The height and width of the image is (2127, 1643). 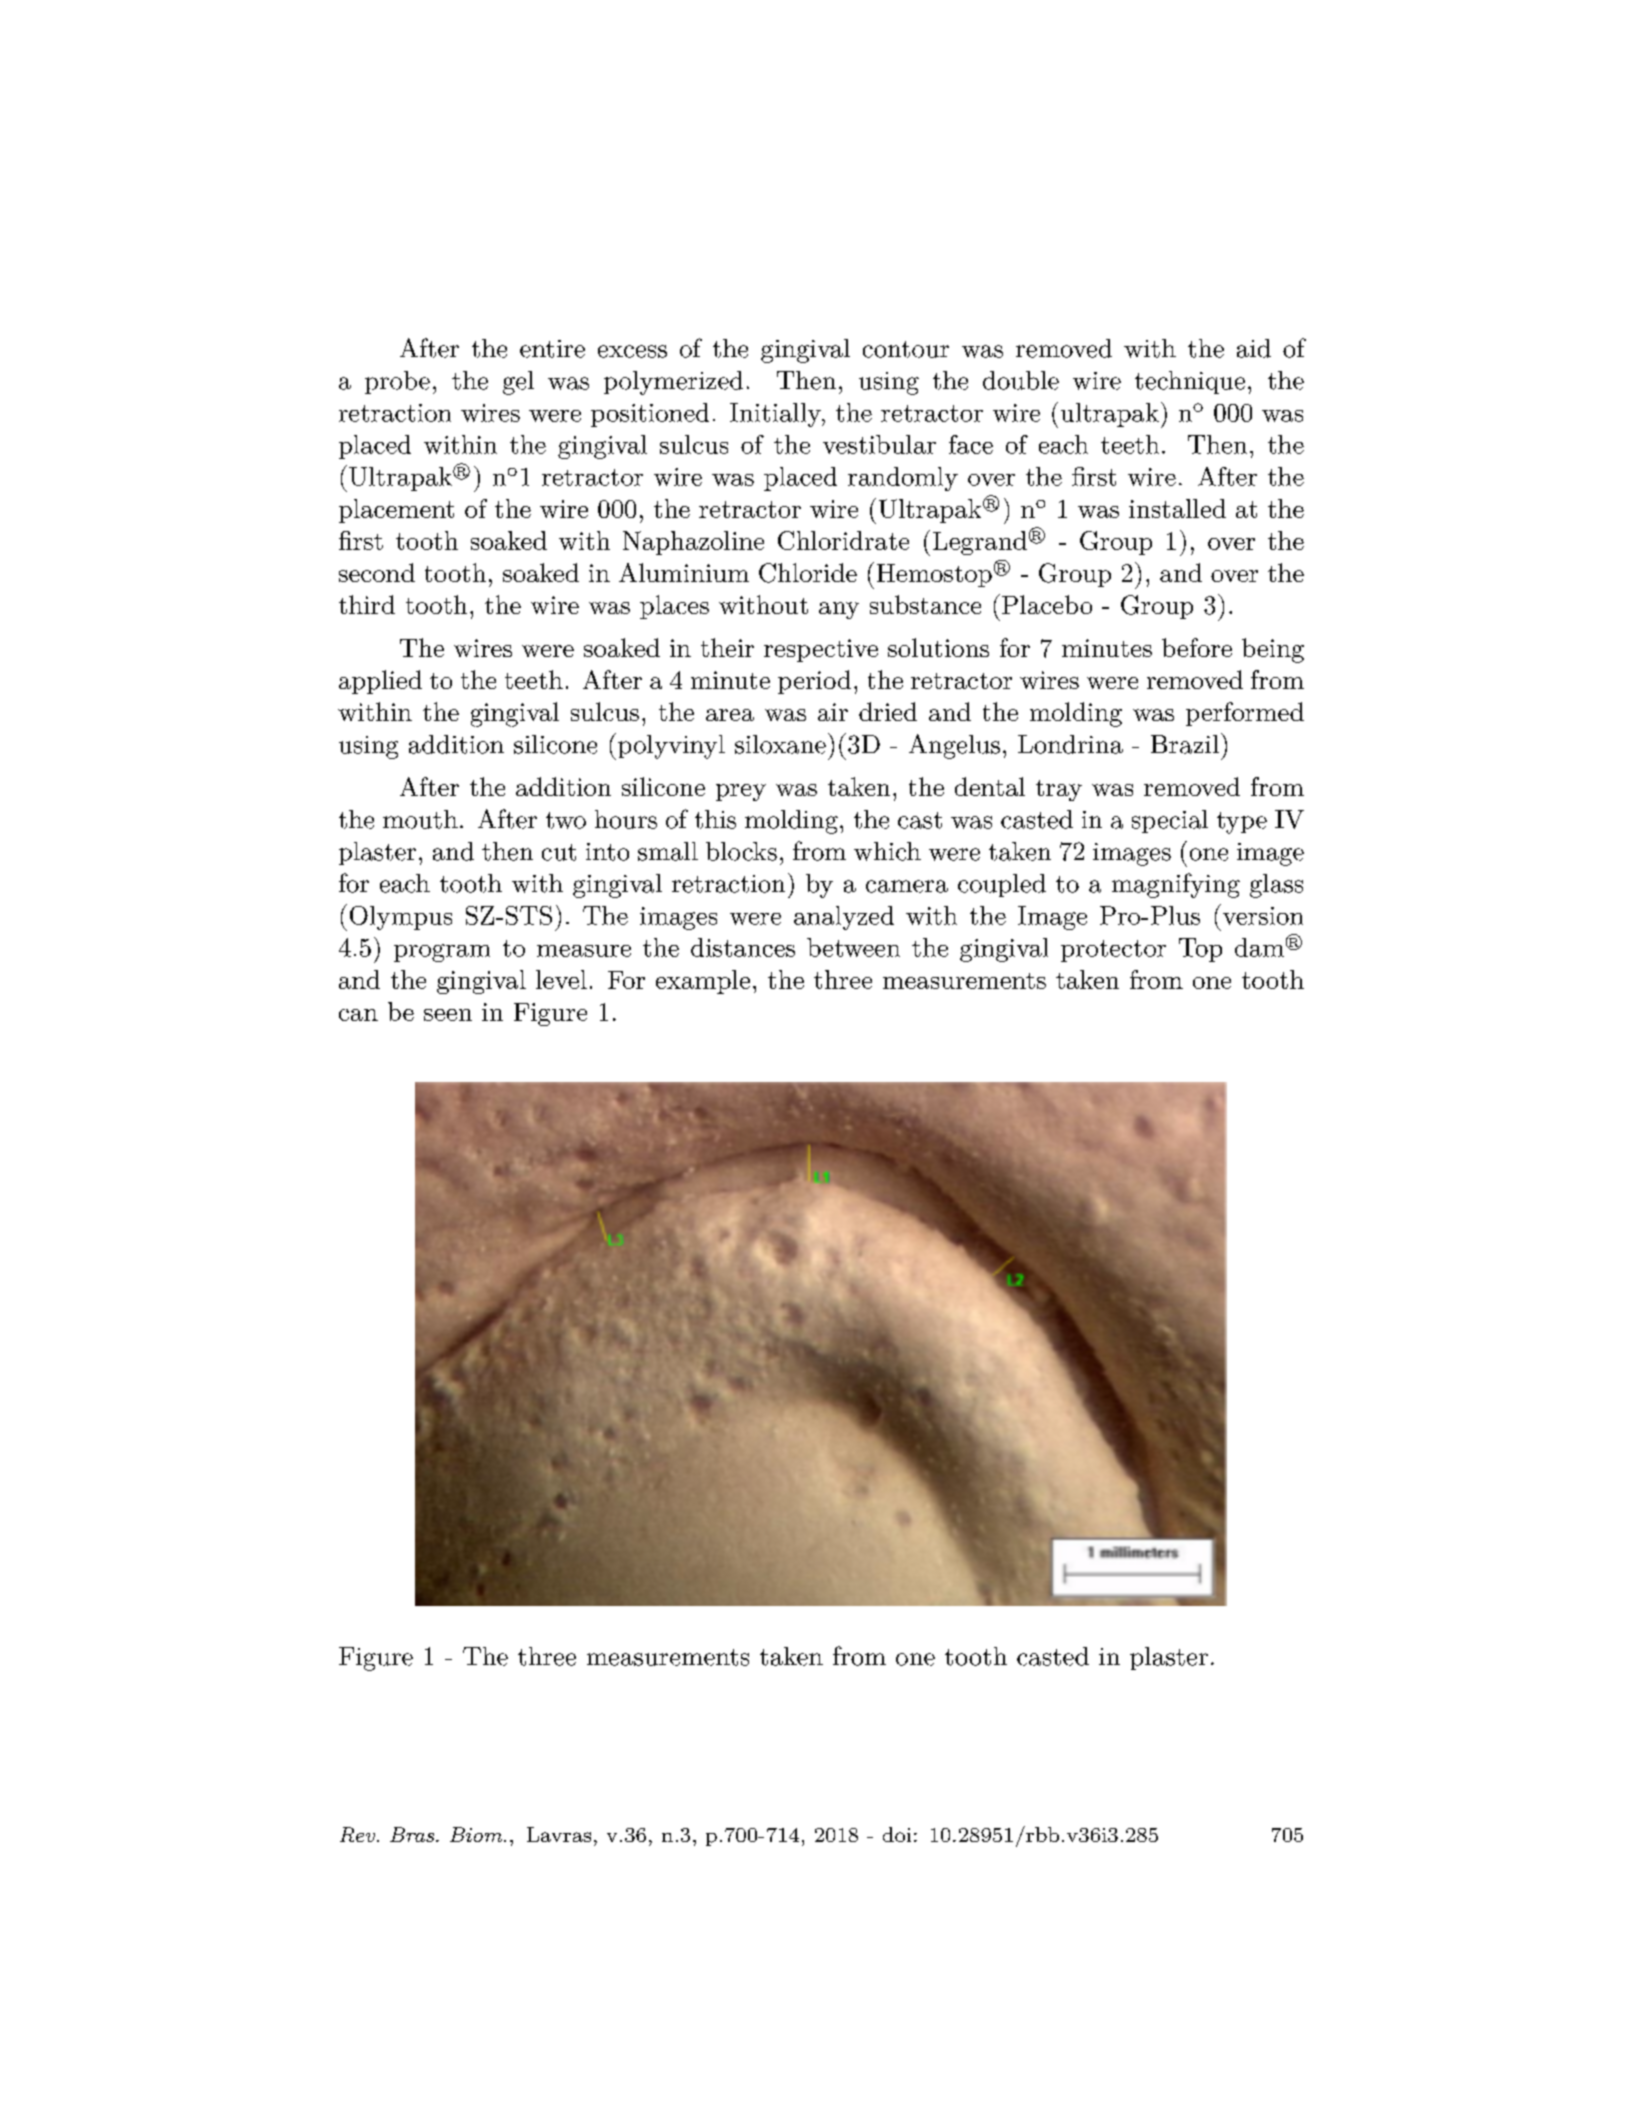 I want to click on seen, so click(x=448, y=1015).
